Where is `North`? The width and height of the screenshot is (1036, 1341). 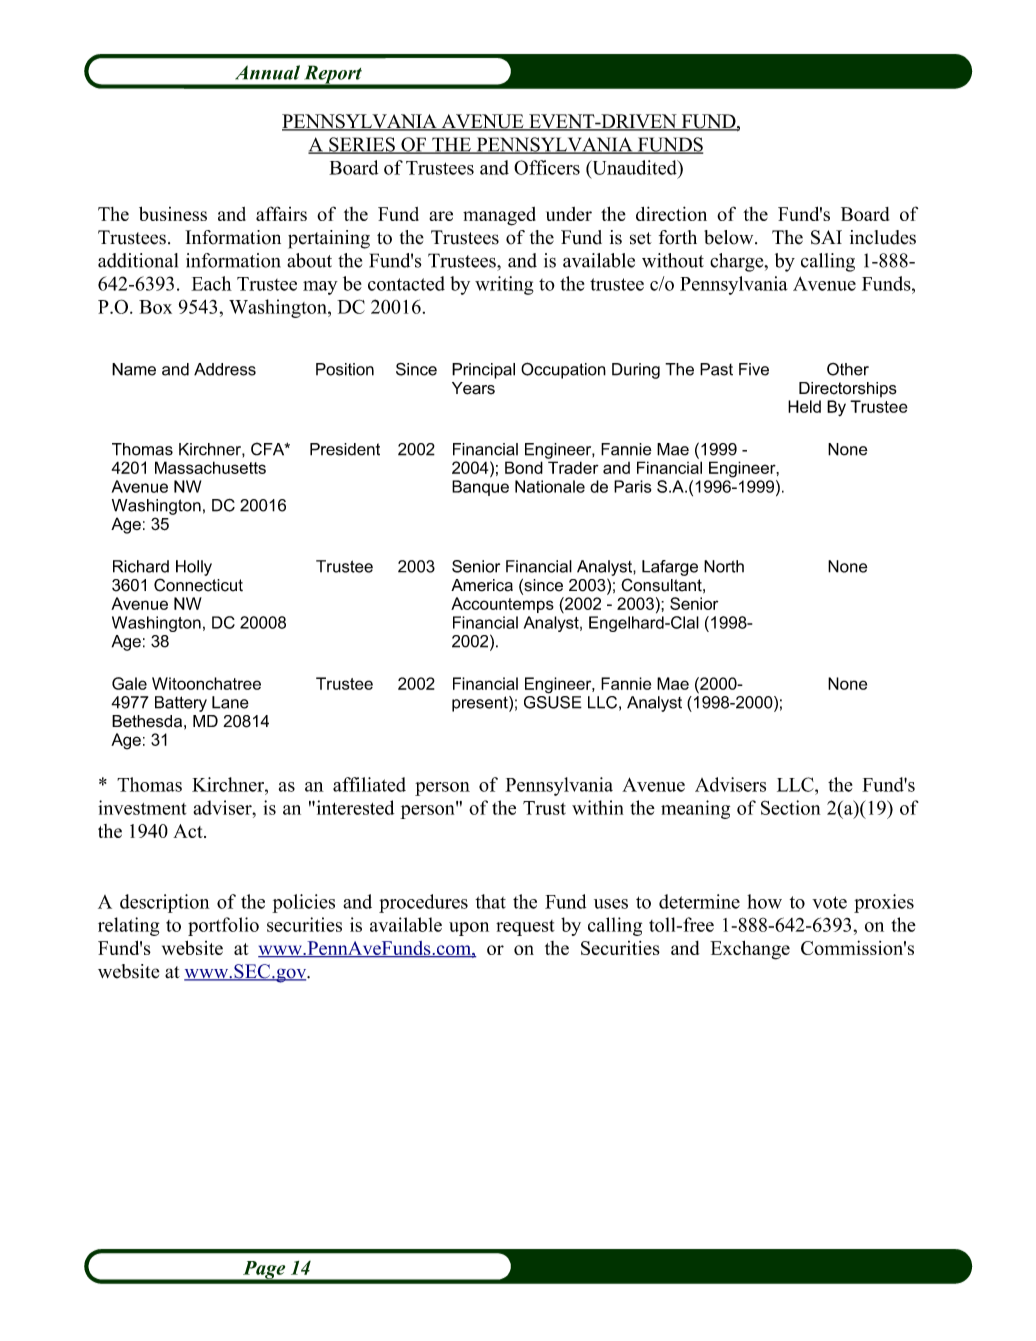 North is located at coordinates (724, 566).
